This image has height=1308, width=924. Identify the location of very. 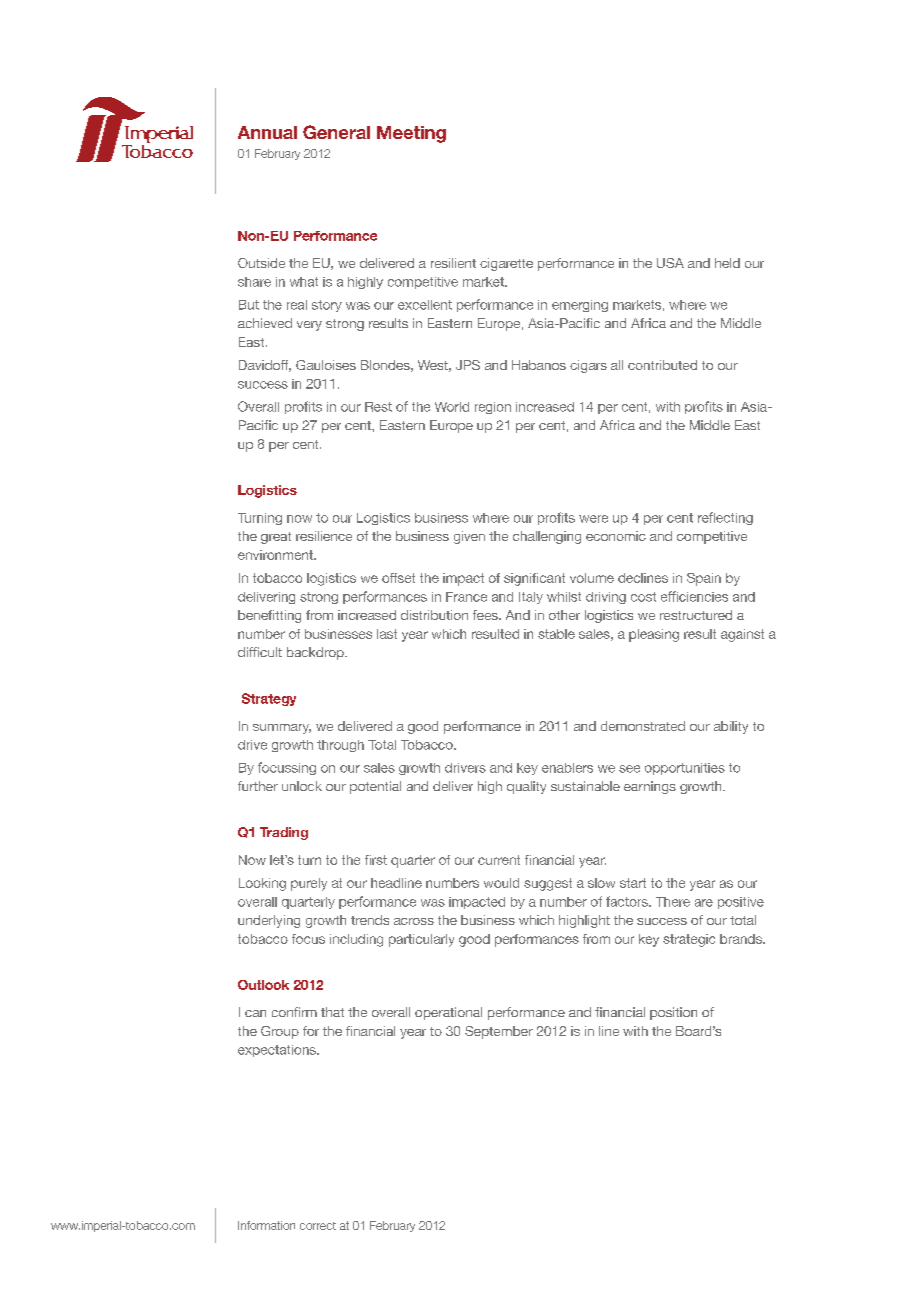
(309, 326).
